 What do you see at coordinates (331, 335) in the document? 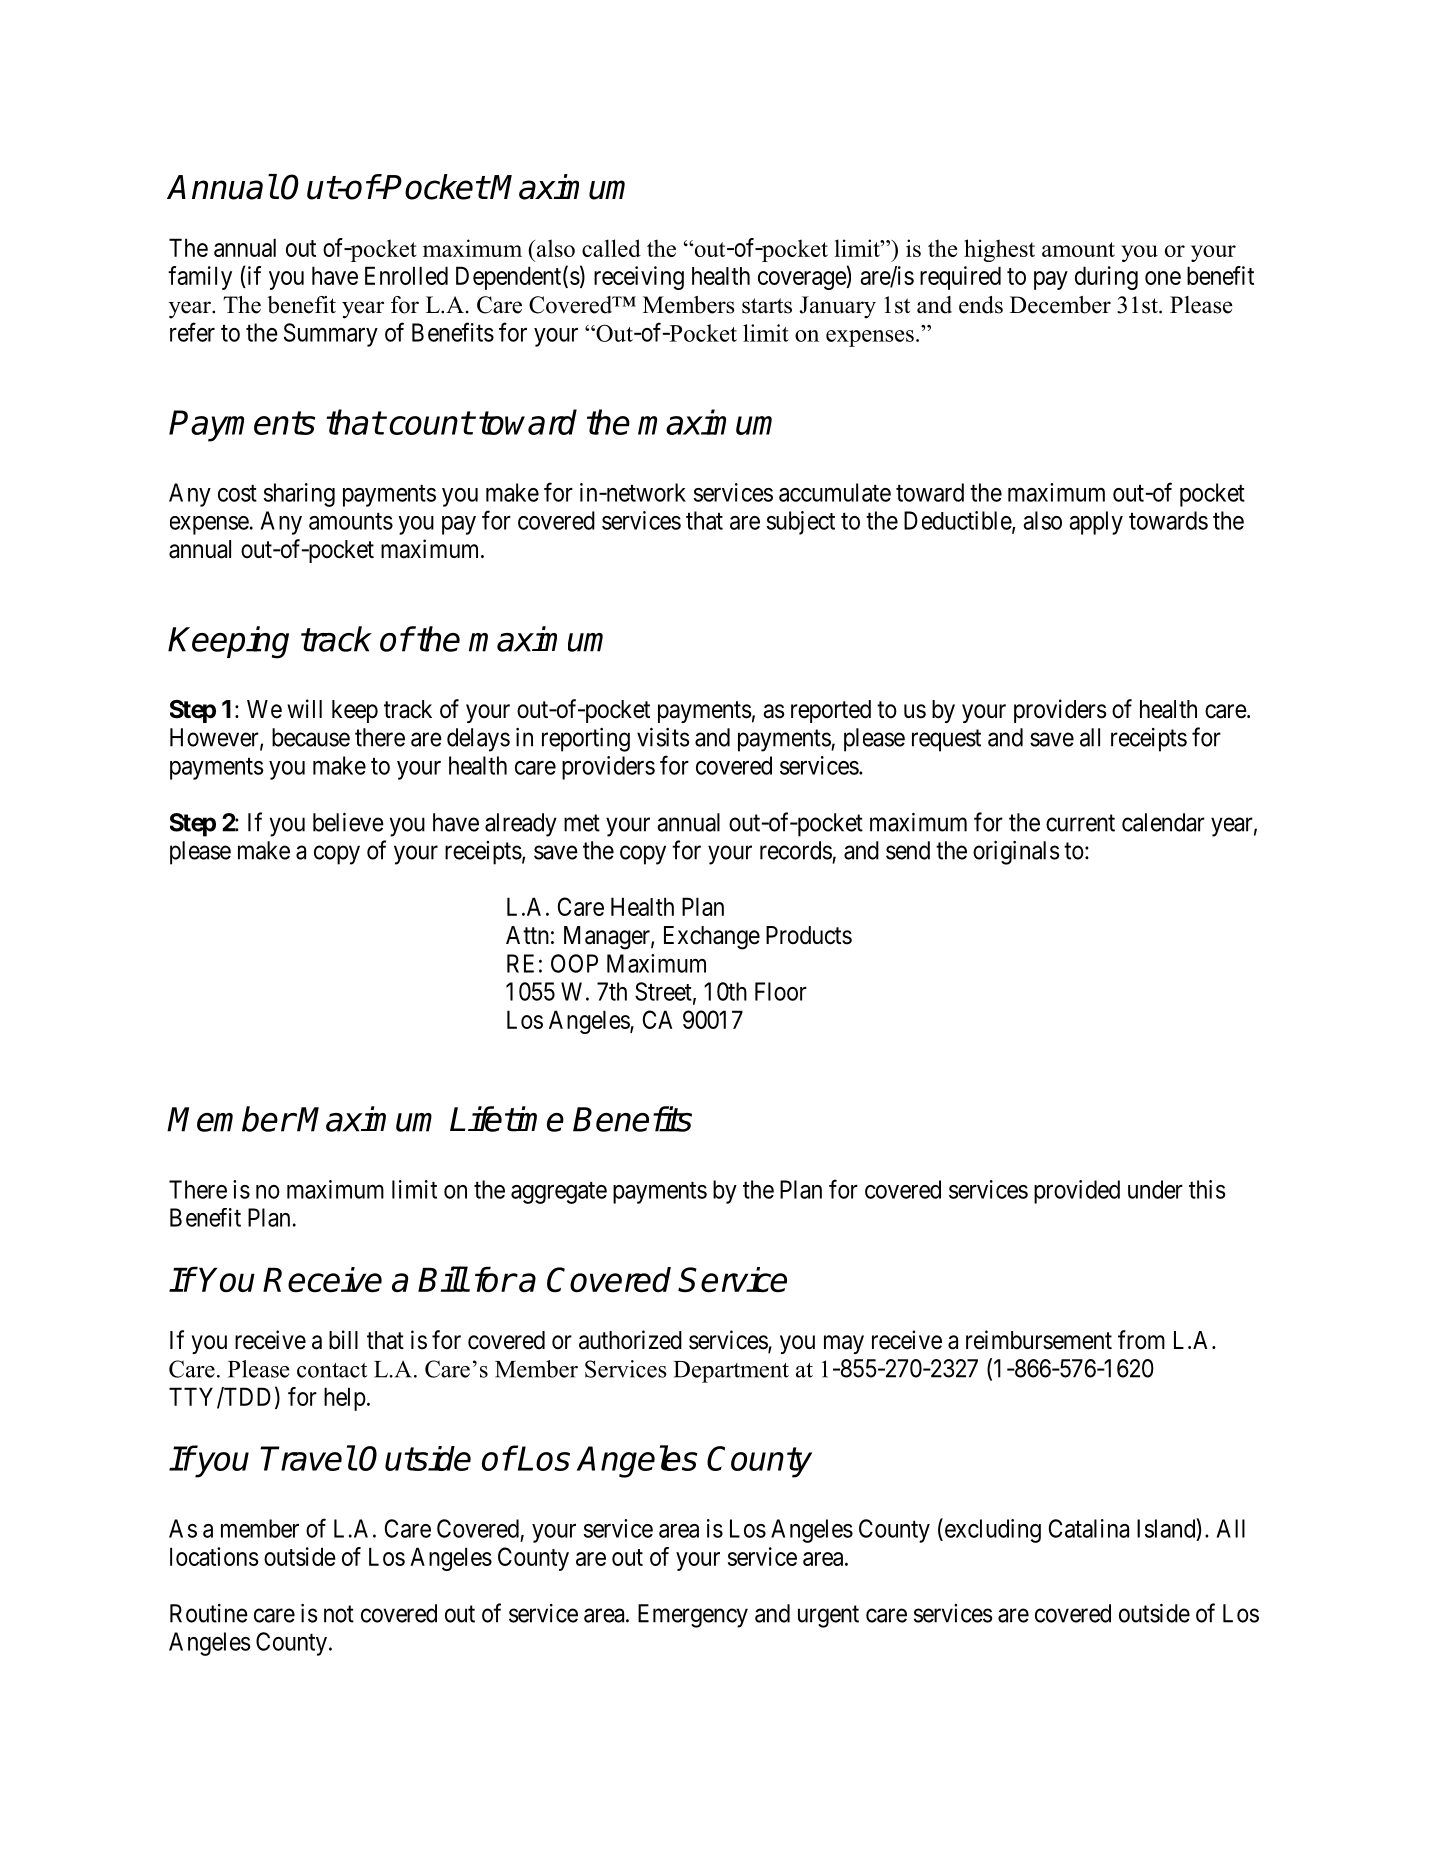
I see `Summary` at bounding box center [331, 335].
